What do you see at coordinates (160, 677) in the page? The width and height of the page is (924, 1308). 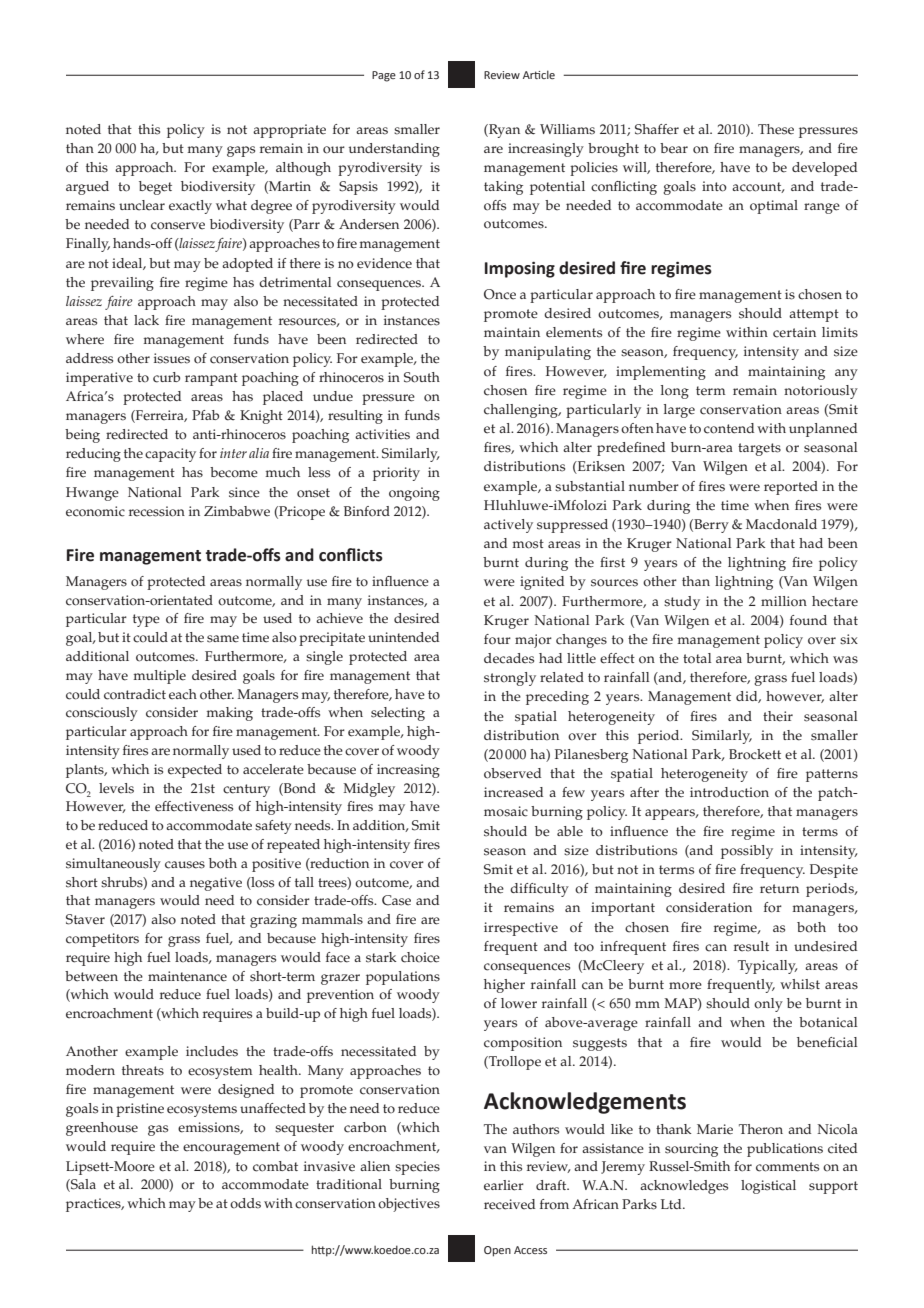 I see `multiple` at bounding box center [160, 677].
